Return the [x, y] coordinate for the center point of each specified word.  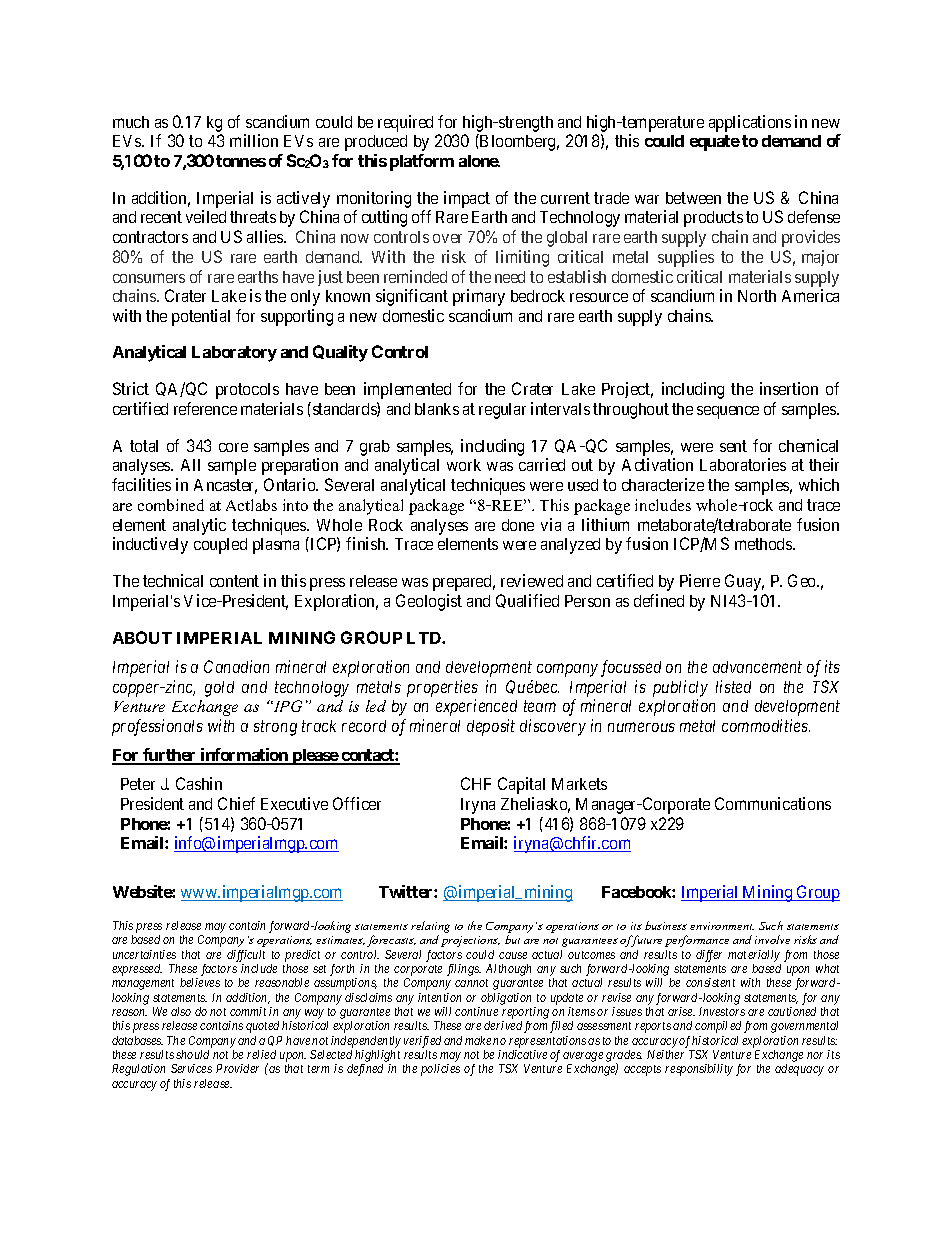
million [254, 140]
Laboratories [743, 464]
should [192, 1054]
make [478, 1040]
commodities [766, 725]
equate [715, 143]
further [169, 756]
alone [479, 161]
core [233, 447]
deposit [491, 727]
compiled [718, 1027]
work [464, 465]
